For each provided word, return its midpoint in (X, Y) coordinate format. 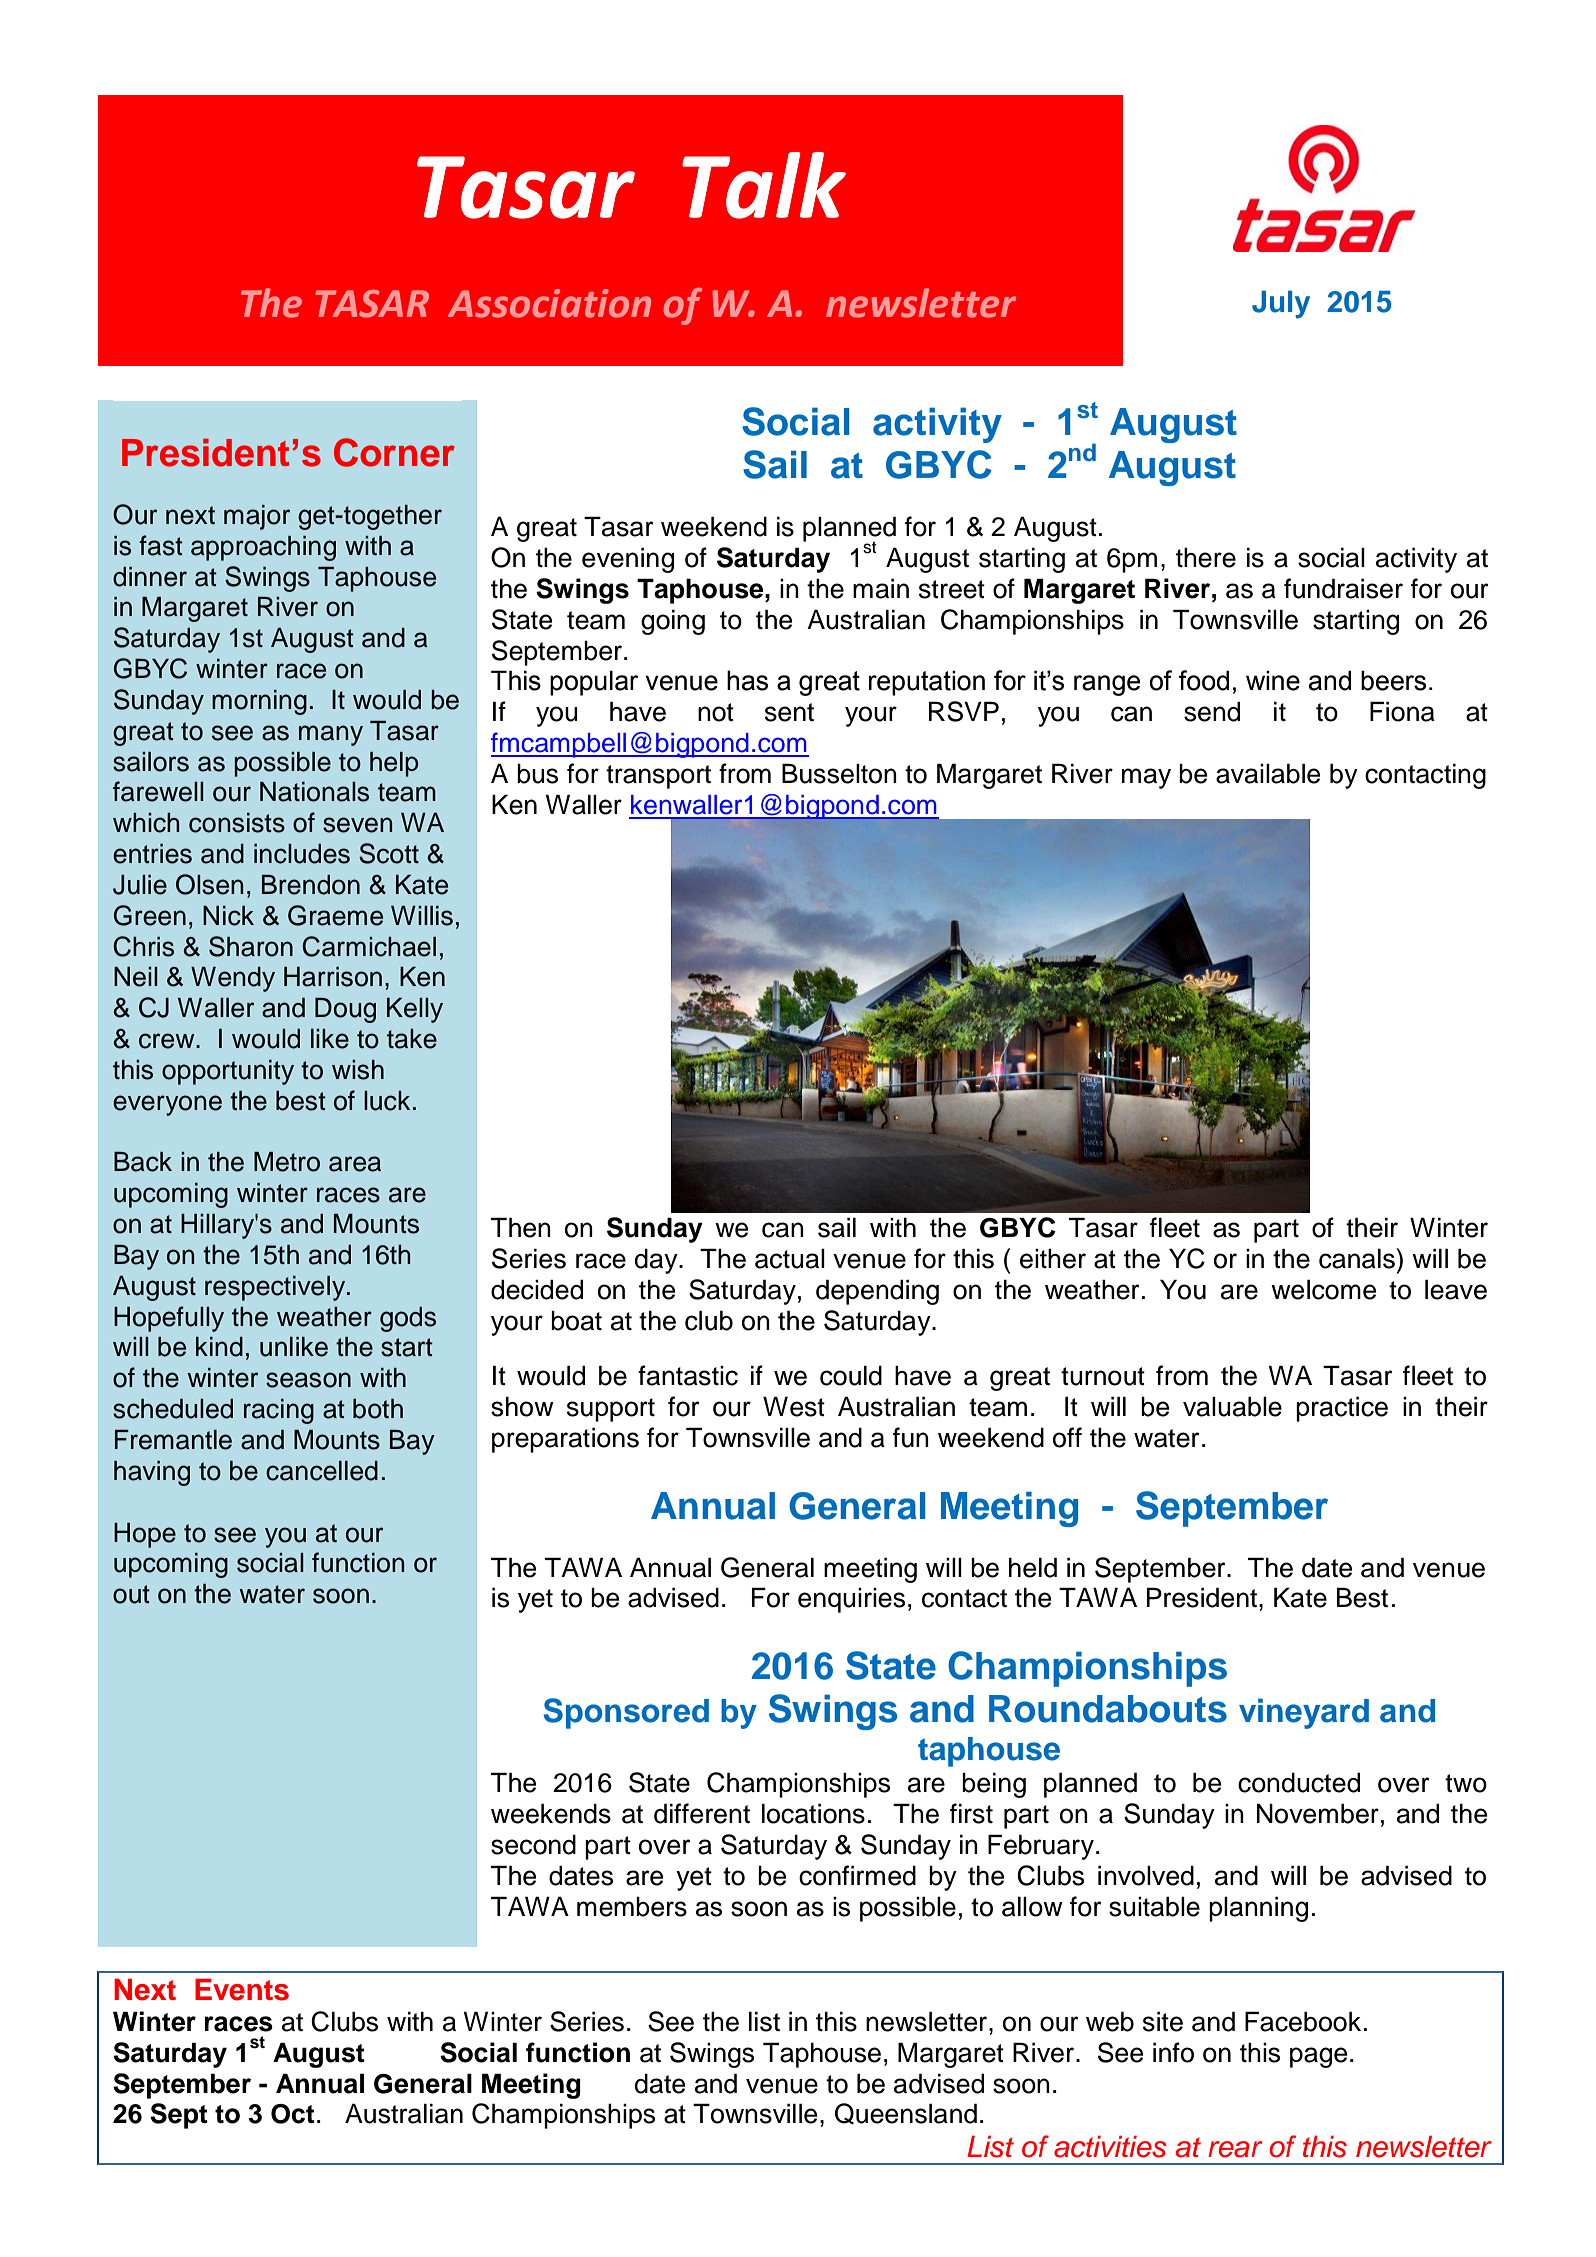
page (1318, 2057)
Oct (293, 2114)
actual (790, 1259)
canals (1358, 1258)
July (1281, 305)
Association (549, 303)
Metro (287, 1162)
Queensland (906, 2114)
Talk (764, 185)
